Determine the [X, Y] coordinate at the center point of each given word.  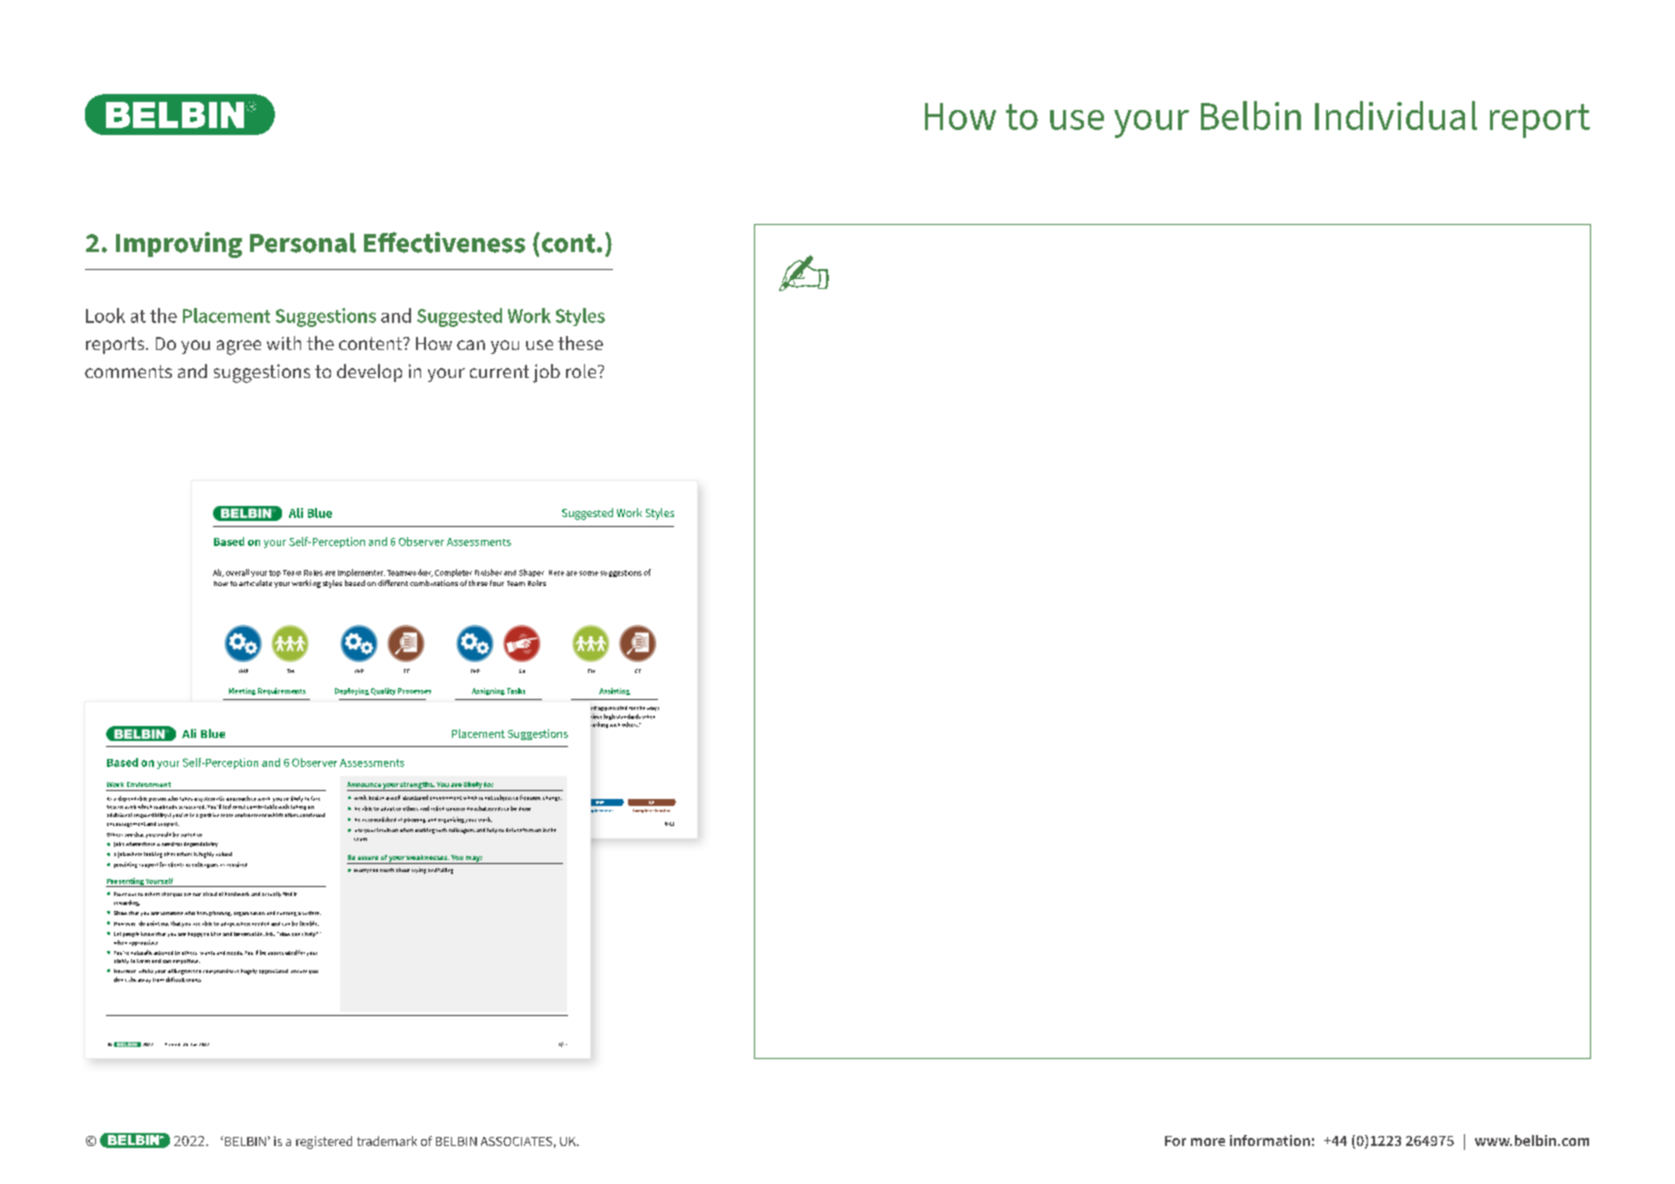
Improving [179, 245]
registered [324, 1142]
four [497, 583]
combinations [434, 583]
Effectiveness [444, 242]
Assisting [614, 691]
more [1208, 1142]
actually [271, 894]
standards [628, 716]
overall [237, 572]
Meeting [242, 691]
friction [532, 830]
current [499, 371]
